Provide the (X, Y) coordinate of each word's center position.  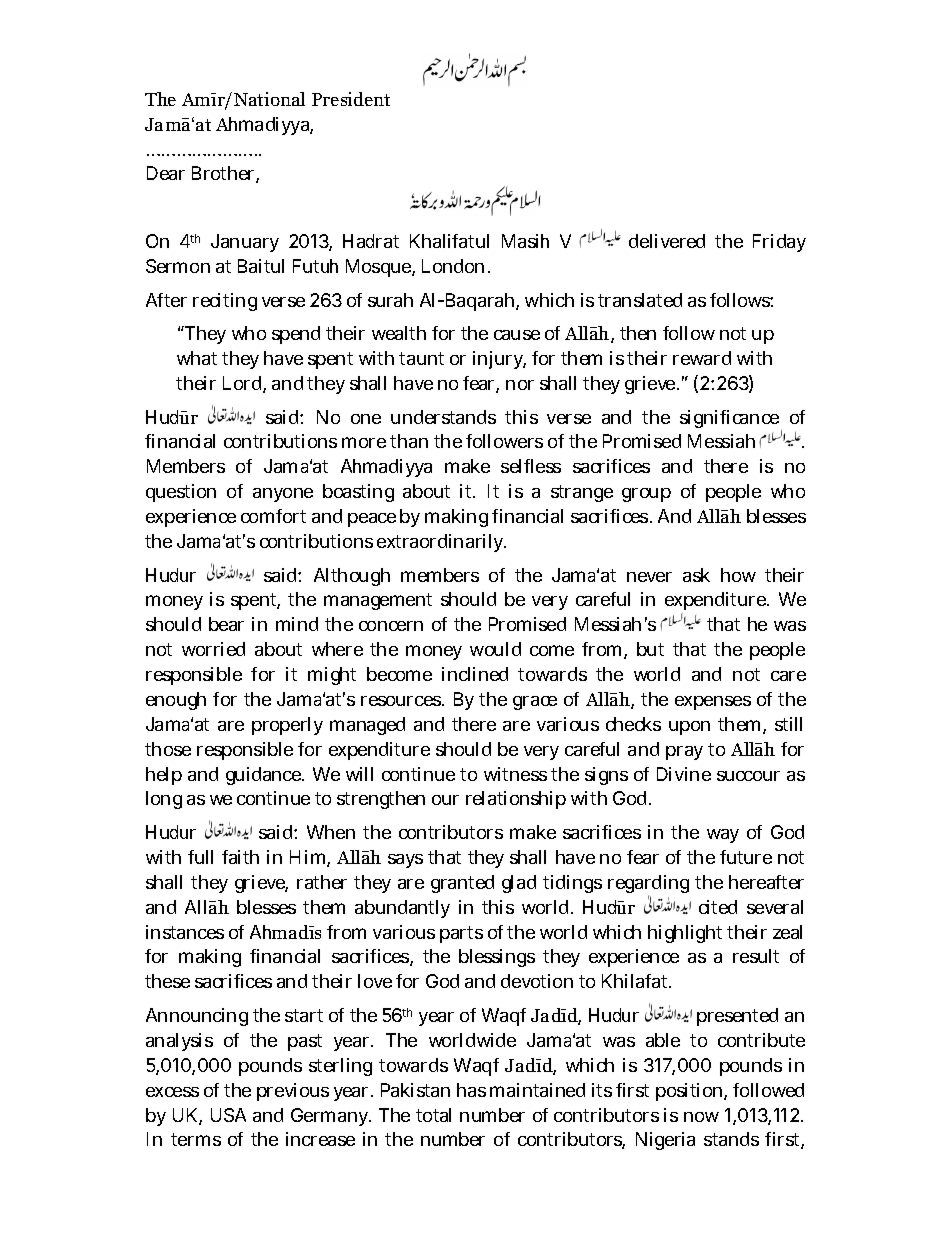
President (351, 99)
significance (731, 420)
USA (228, 1115)
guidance (265, 776)
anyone (283, 495)
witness (515, 774)
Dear (166, 173)
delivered (667, 241)
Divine (684, 774)
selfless (531, 466)
